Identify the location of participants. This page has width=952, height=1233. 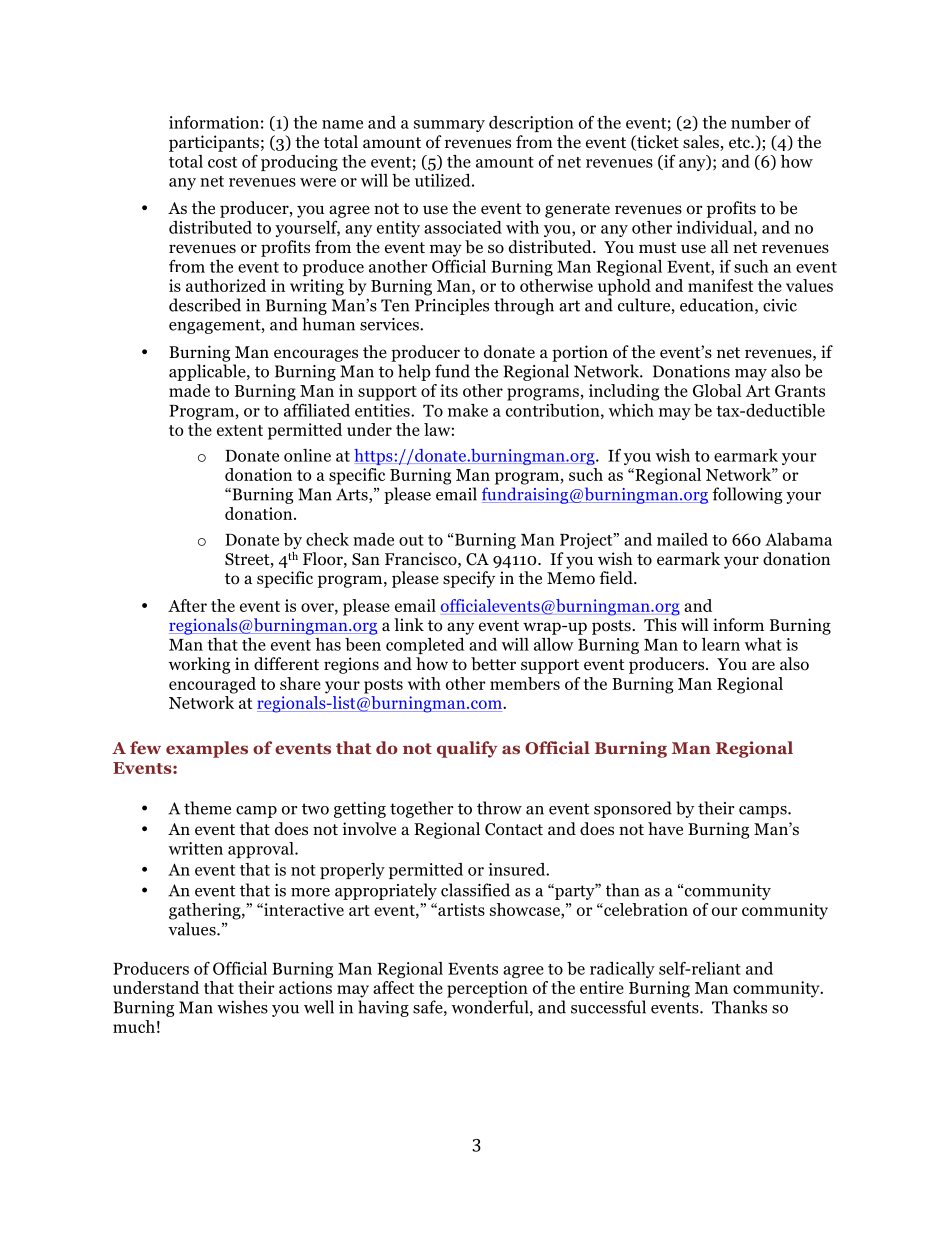
(214, 143).
